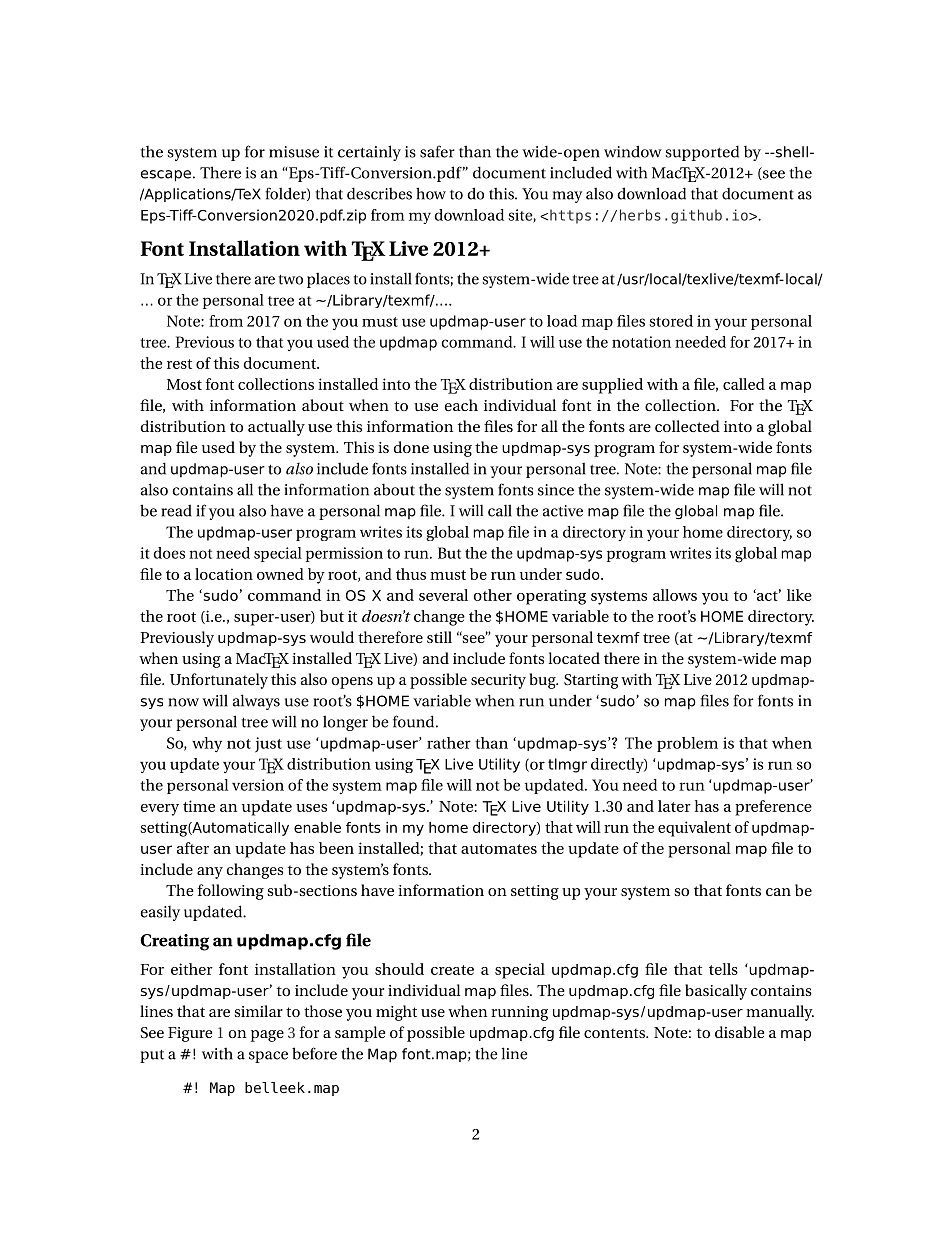 This screenshot has height=1233, width=952. I want to click on page, so click(267, 1036).
